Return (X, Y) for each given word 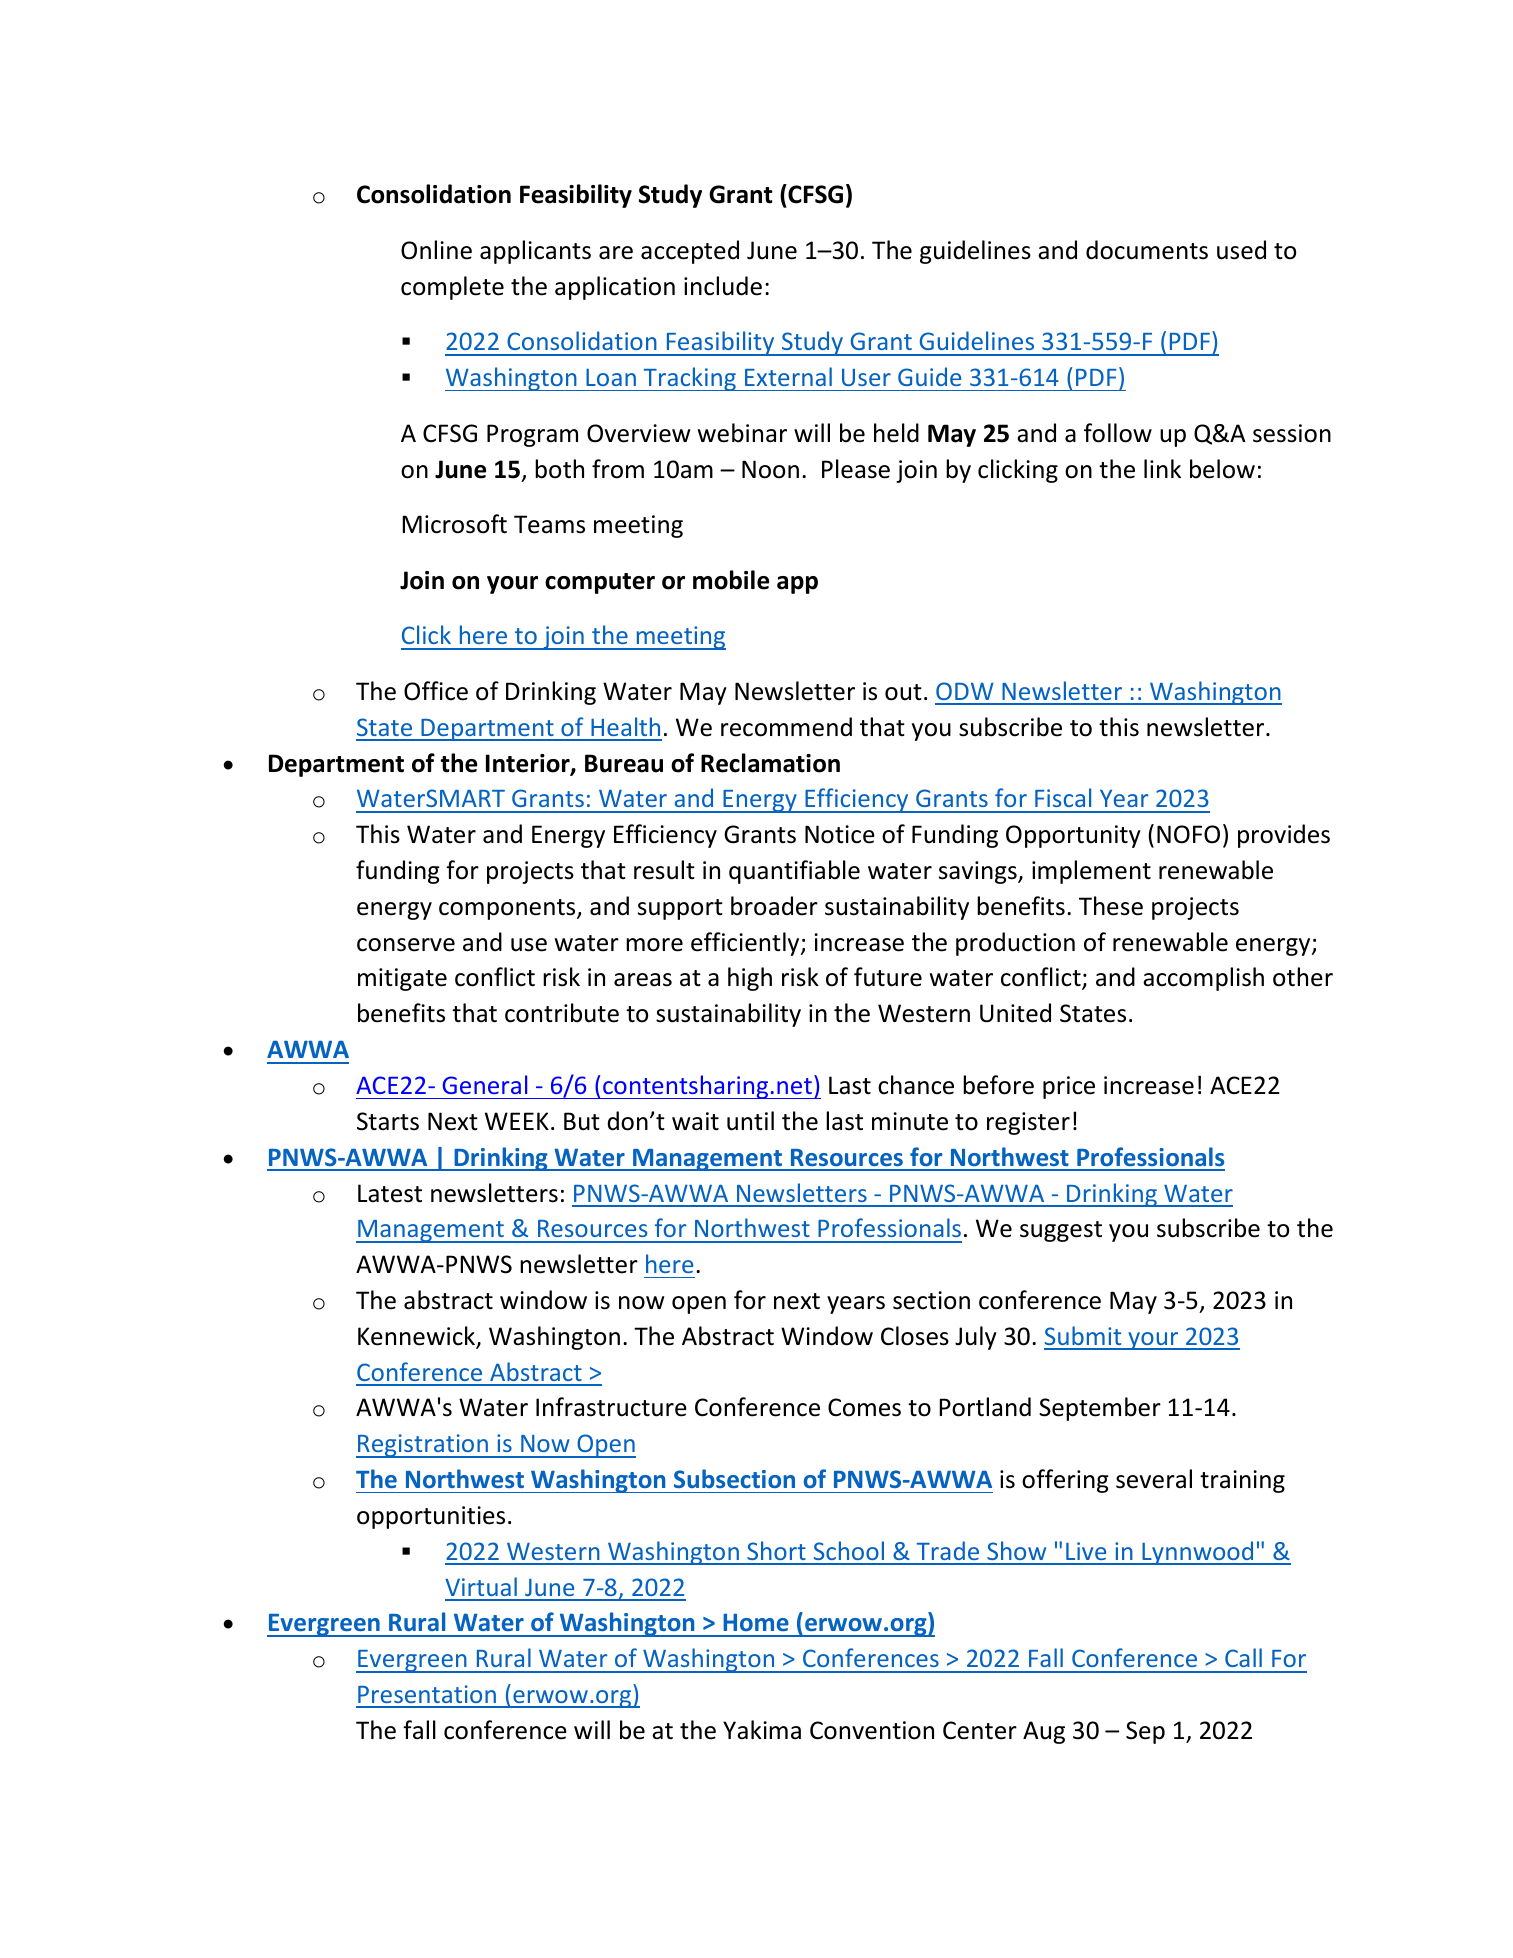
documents (1147, 250)
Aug (1044, 1732)
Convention (872, 1730)
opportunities (431, 1517)
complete (452, 288)
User (866, 377)
